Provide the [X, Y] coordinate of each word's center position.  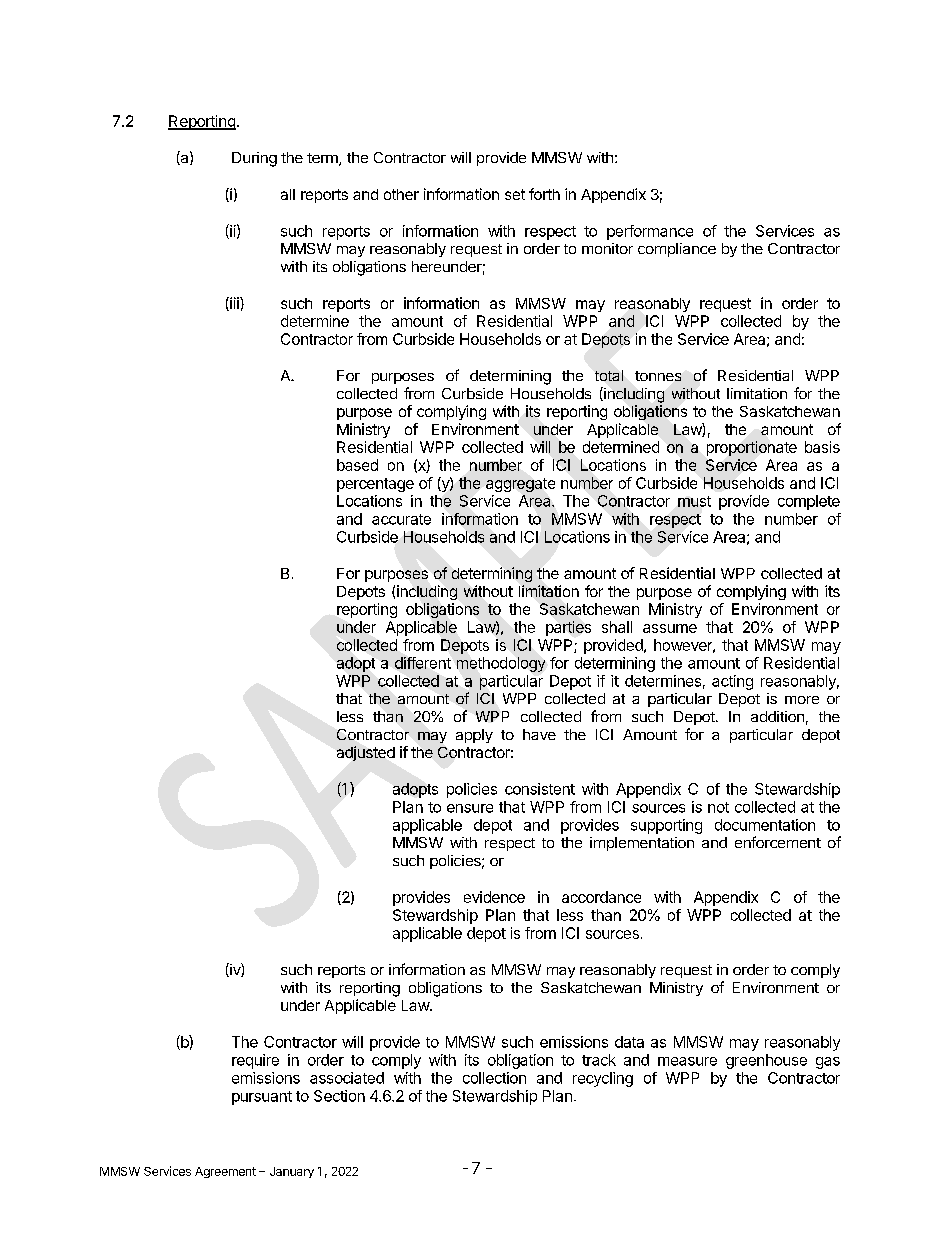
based [357, 465]
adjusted [366, 753]
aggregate [520, 485]
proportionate [752, 448]
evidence [494, 897]
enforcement [778, 842]
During [254, 159]
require [255, 1061]
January [292, 1172]
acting [732, 682]
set [515, 194]
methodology [501, 664]
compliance [677, 250]
